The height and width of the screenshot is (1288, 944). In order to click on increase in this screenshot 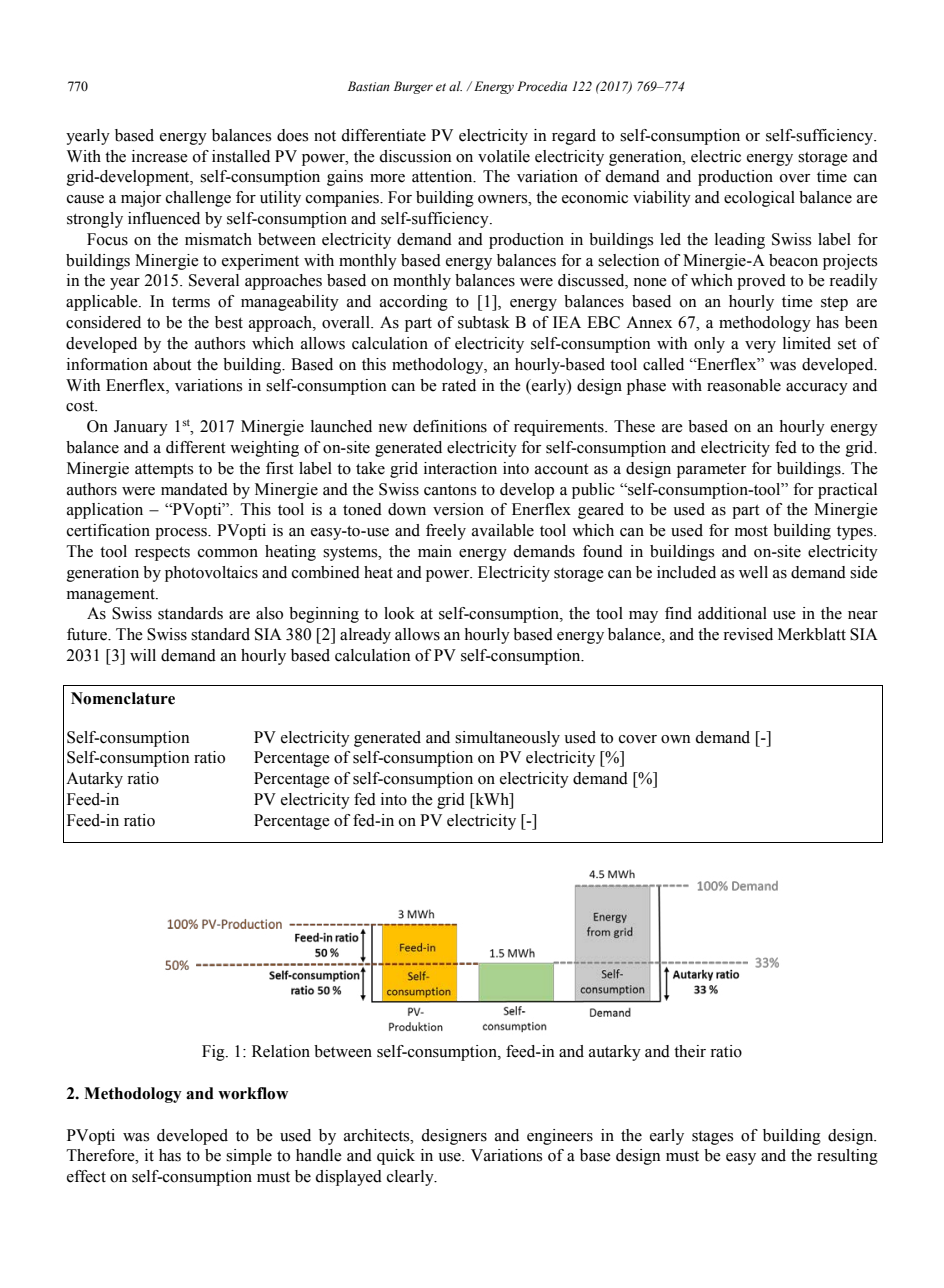, I will do `click(160, 156)`.
